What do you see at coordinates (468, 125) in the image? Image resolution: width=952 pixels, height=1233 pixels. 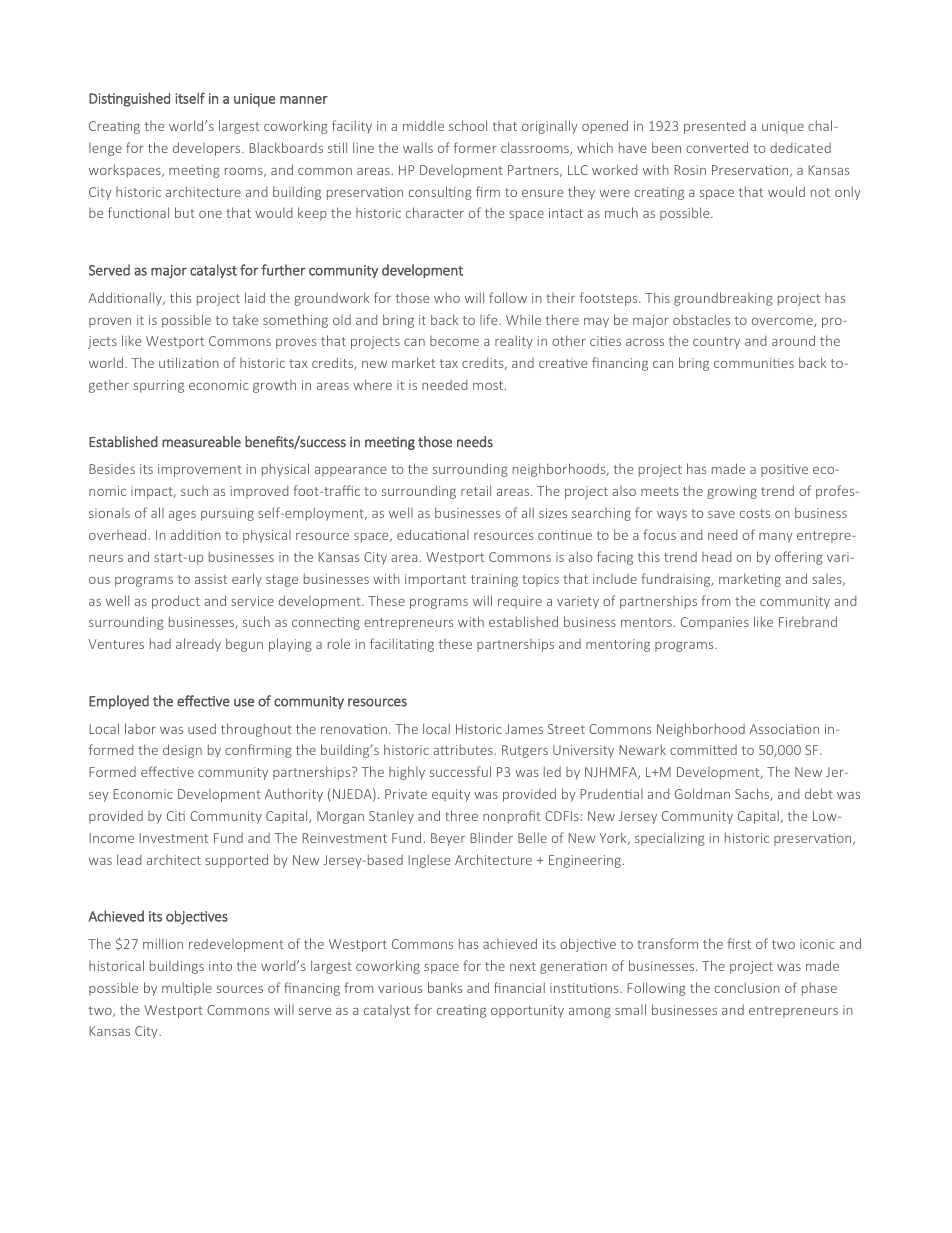 I see `school` at bounding box center [468, 125].
